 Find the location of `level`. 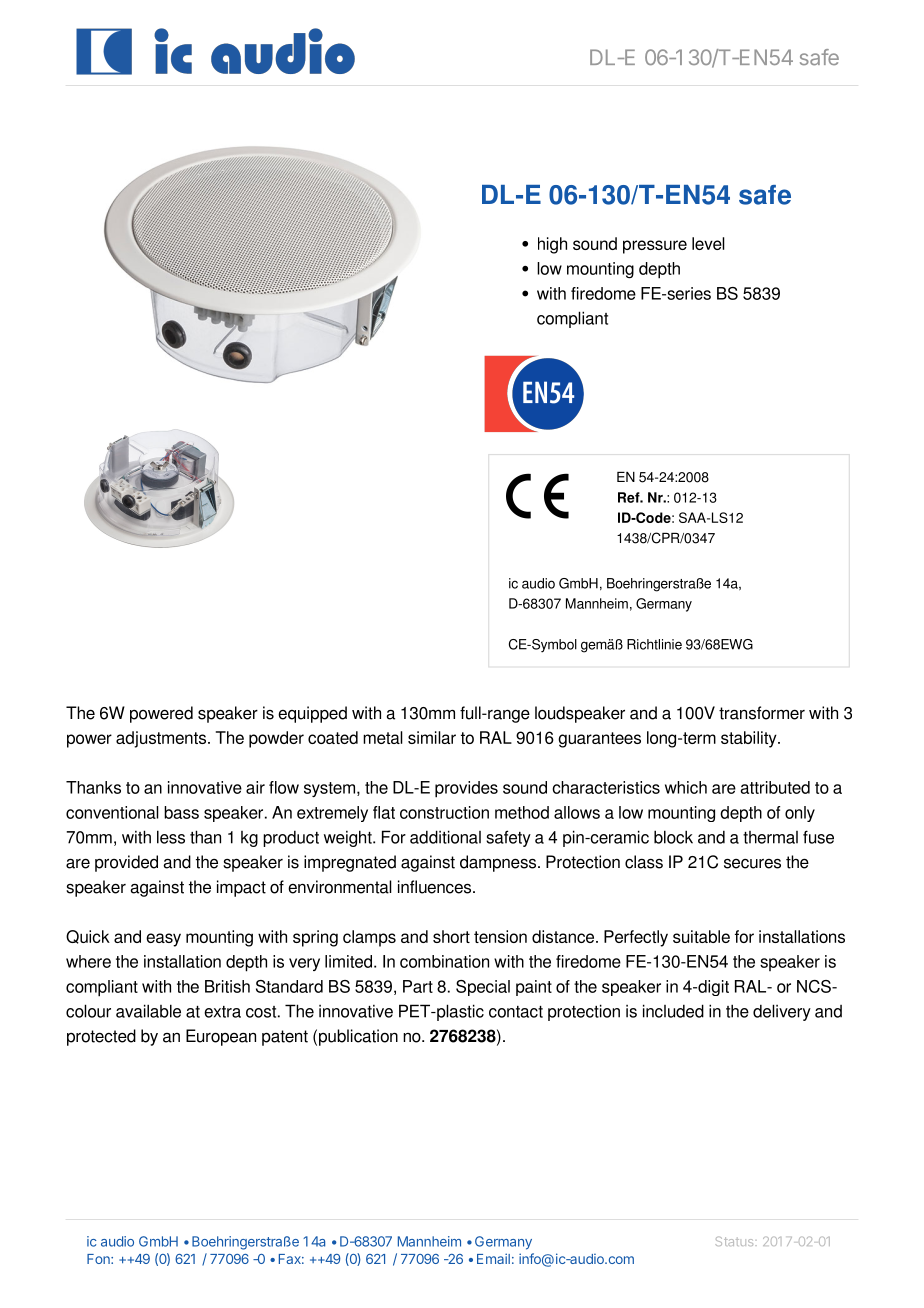

level is located at coordinates (708, 243).
